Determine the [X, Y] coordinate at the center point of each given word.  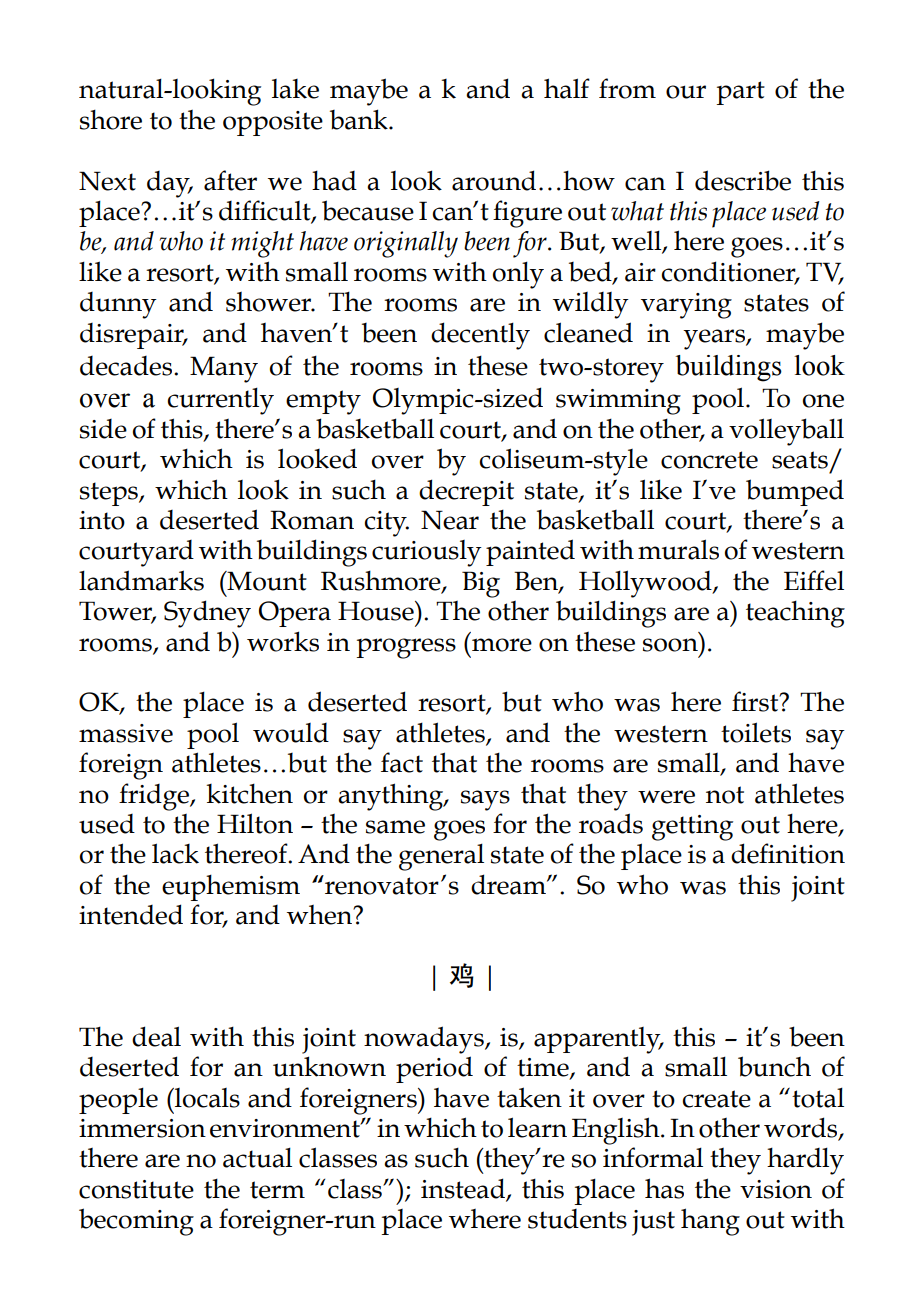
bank [360, 119]
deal [156, 1036]
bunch [774, 1066]
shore [111, 119]
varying [686, 306]
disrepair [133, 336]
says [485, 800]
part [740, 93]
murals [678, 549]
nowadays [425, 1040]
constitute [136, 1189]
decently [480, 336]
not [725, 795]
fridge [155, 797]
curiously [427, 553]
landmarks [141, 580]
